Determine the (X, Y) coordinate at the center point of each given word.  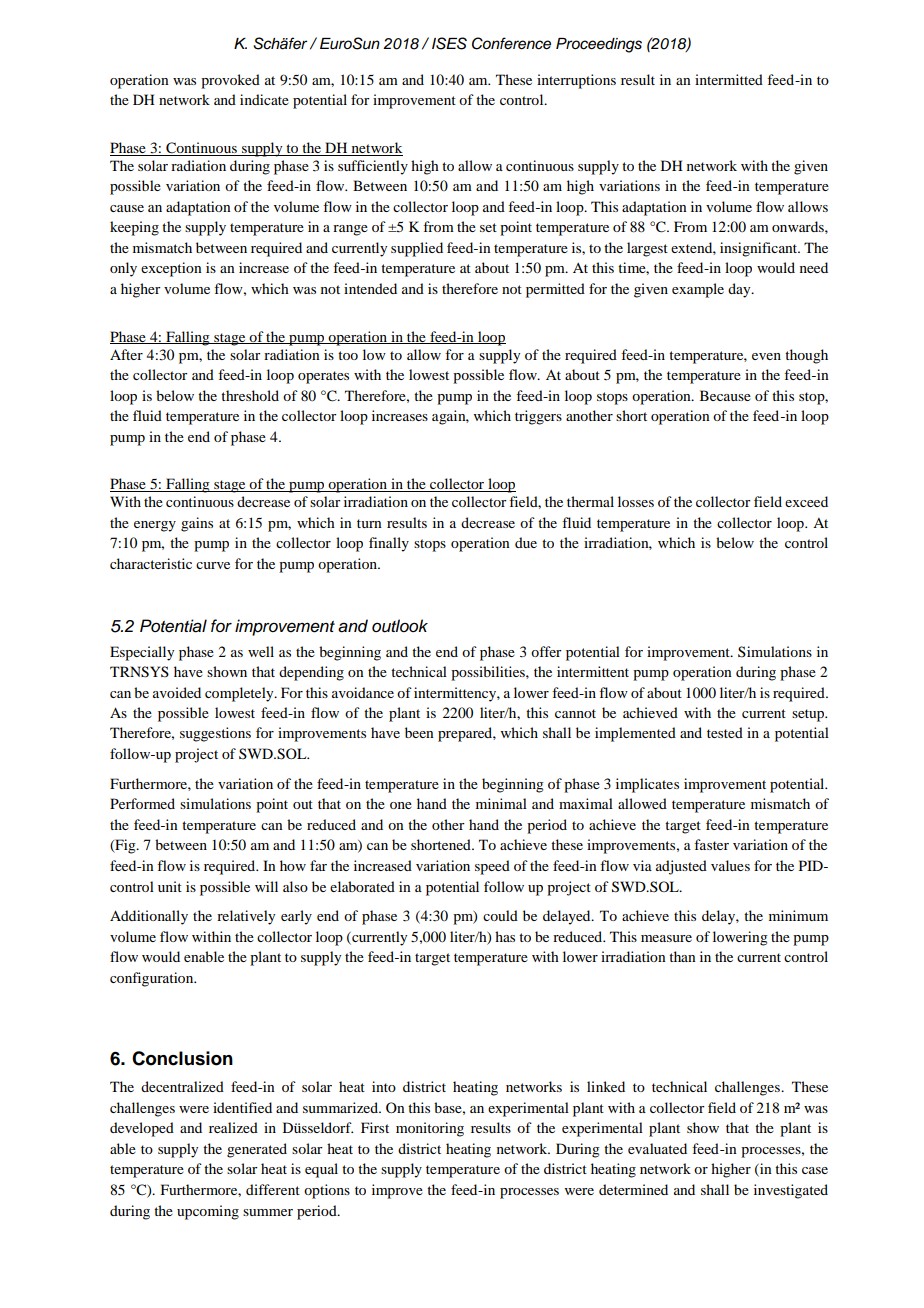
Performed (142, 803)
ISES (449, 43)
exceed (806, 501)
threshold (250, 395)
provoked (230, 81)
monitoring (430, 1129)
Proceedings (599, 45)
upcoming (208, 1212)
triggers (538, 417)
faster (711, 844)
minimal (501, 803)
